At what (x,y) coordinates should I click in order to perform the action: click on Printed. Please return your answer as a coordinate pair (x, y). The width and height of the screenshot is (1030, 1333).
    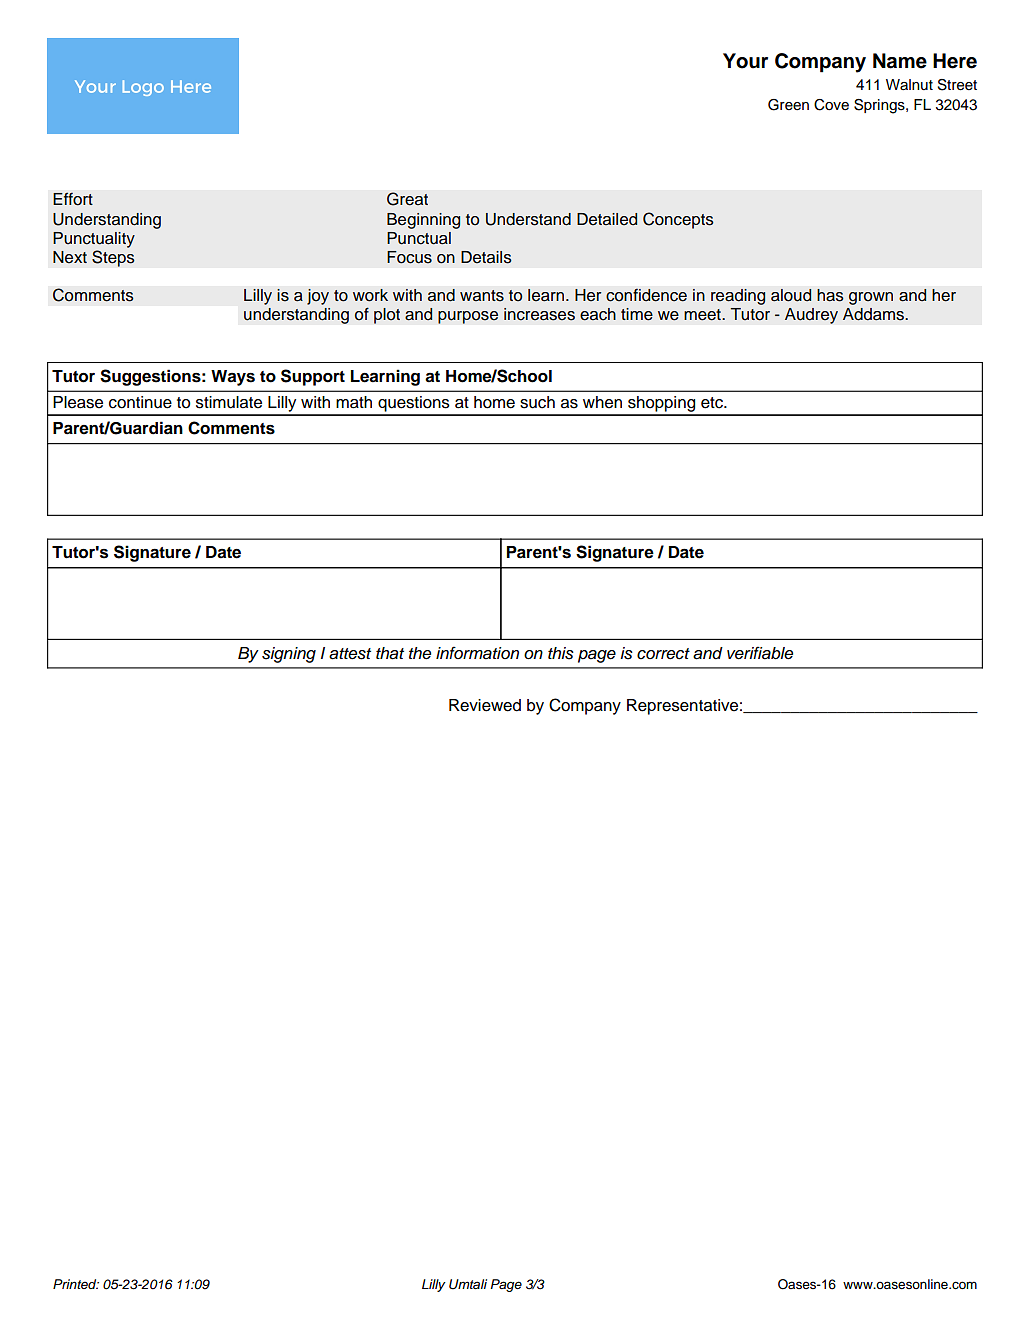
    Looking at the image, I should click on (76, 1284).
